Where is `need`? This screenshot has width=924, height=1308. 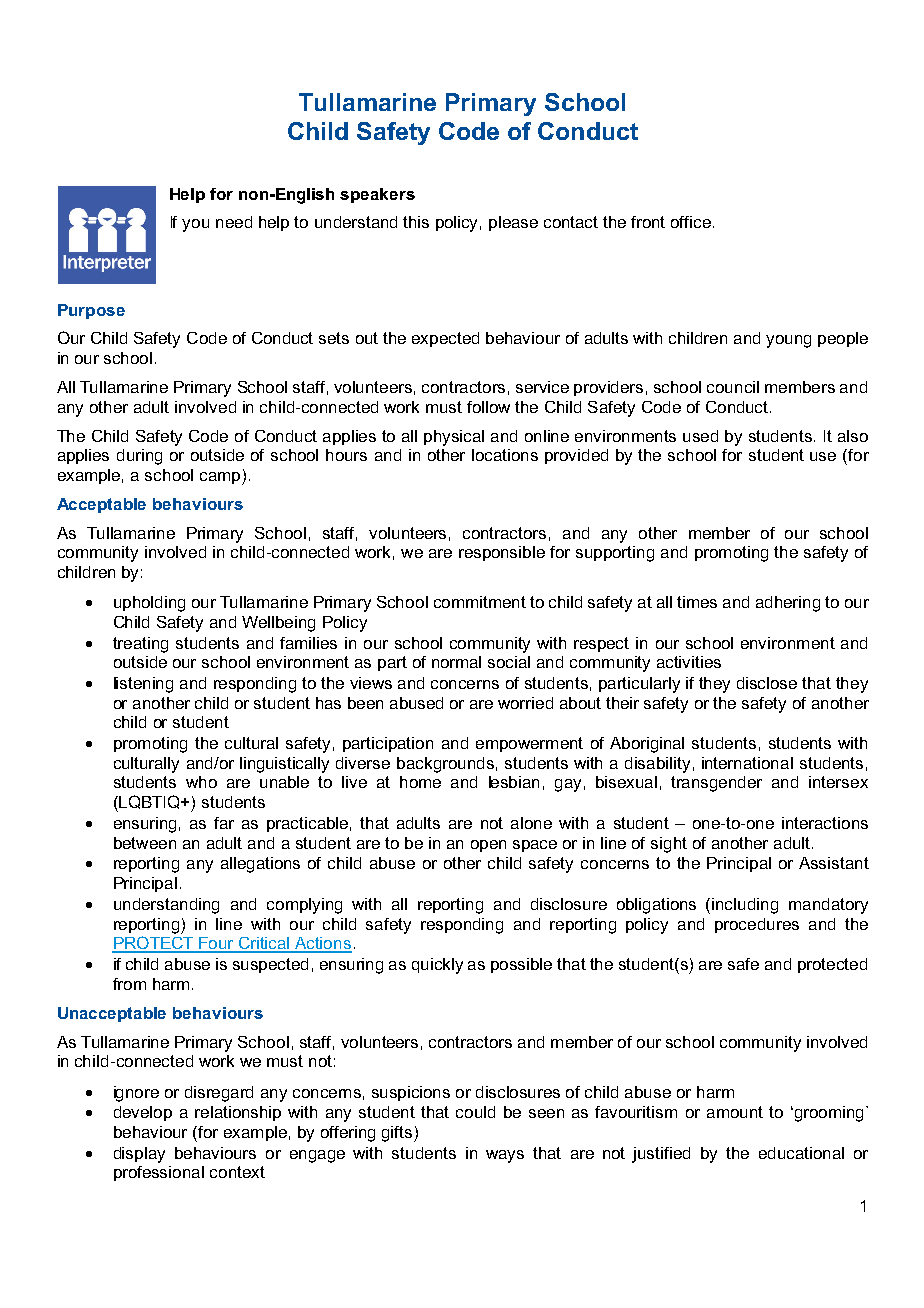
need is located at coordinates (234, 222).
